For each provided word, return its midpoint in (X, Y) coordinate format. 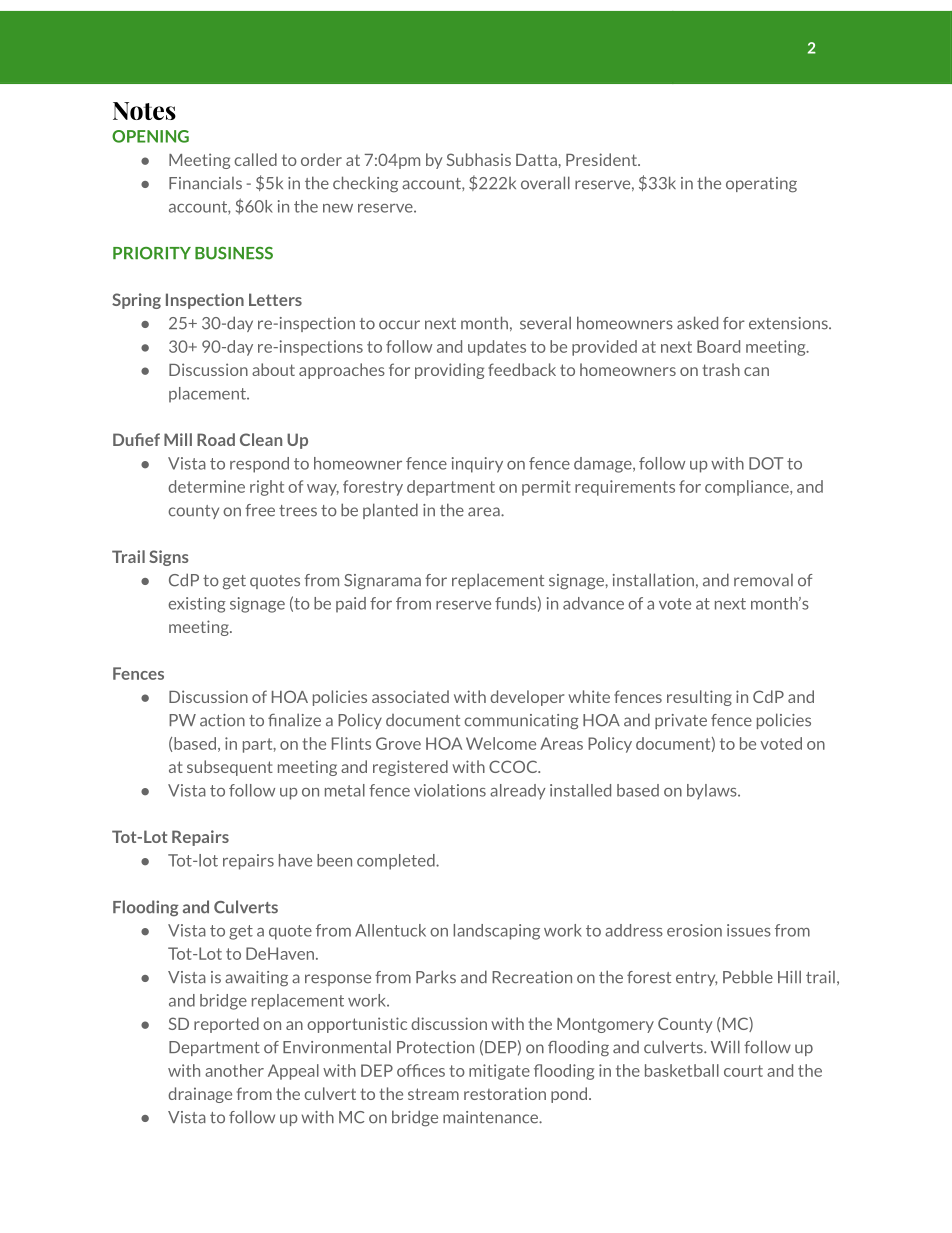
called (255, 159)
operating (761, 185)
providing (449, 371)
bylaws (713, 792)
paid (351, 605)
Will (725, 1046)
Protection (435, 1047)
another (234, 1070)
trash (721, 369)
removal (763, 580)
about (273, 369)
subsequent (230, 768)
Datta (536, 160)
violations (450, 790)
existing (197, 605)
